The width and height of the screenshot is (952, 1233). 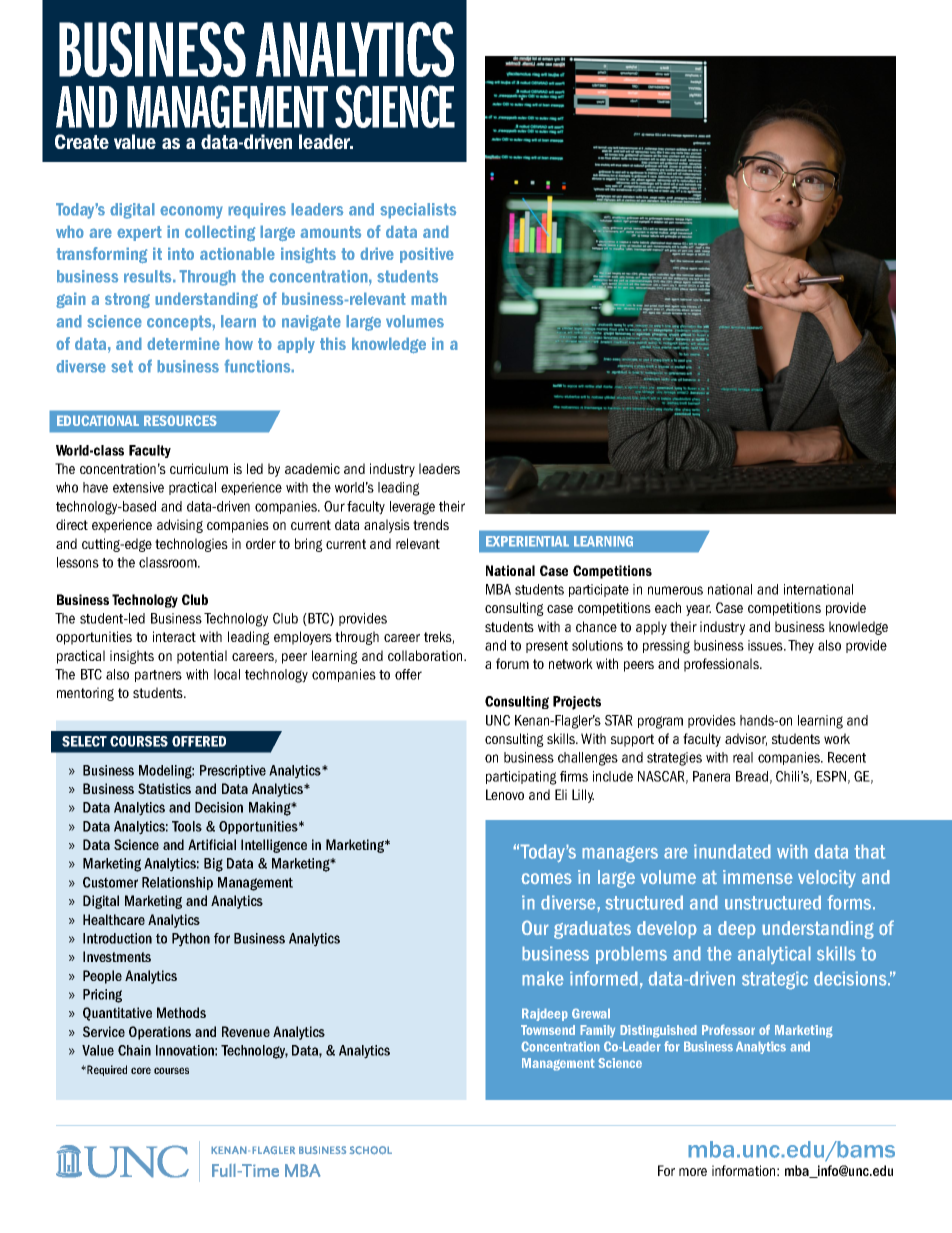 What do you see at coordinates (418, 211) in the screenshot?
I see `specialists` at bounding box center [418, 211].
